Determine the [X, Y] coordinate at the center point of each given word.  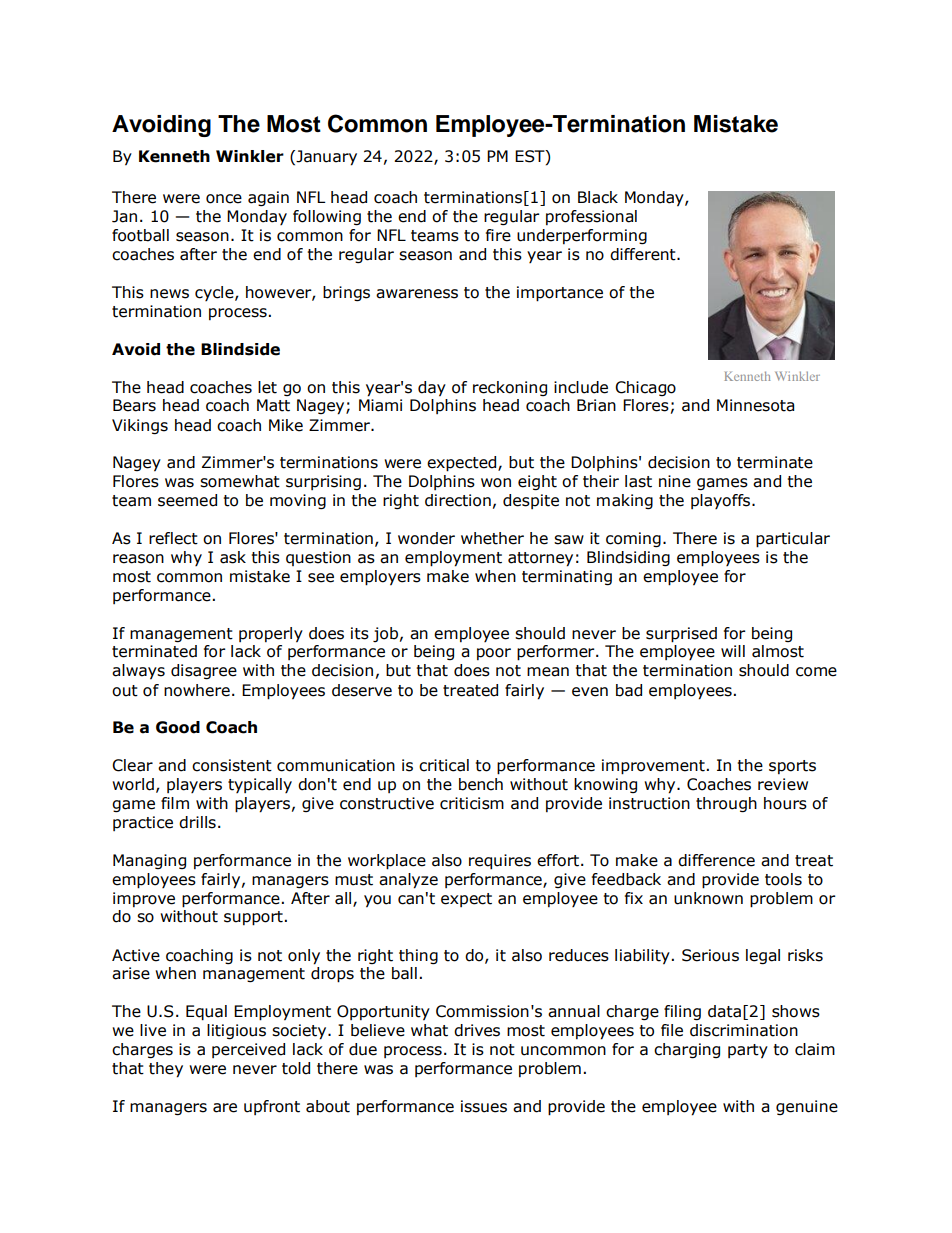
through [726, 804]
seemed [187, 500]
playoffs [722, 501]
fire [498, 235]
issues [484, 1106]
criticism [472, 803]
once [224, 199]
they [166, 1070]
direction [458, 500]
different [644, 254]
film [175, 803]
